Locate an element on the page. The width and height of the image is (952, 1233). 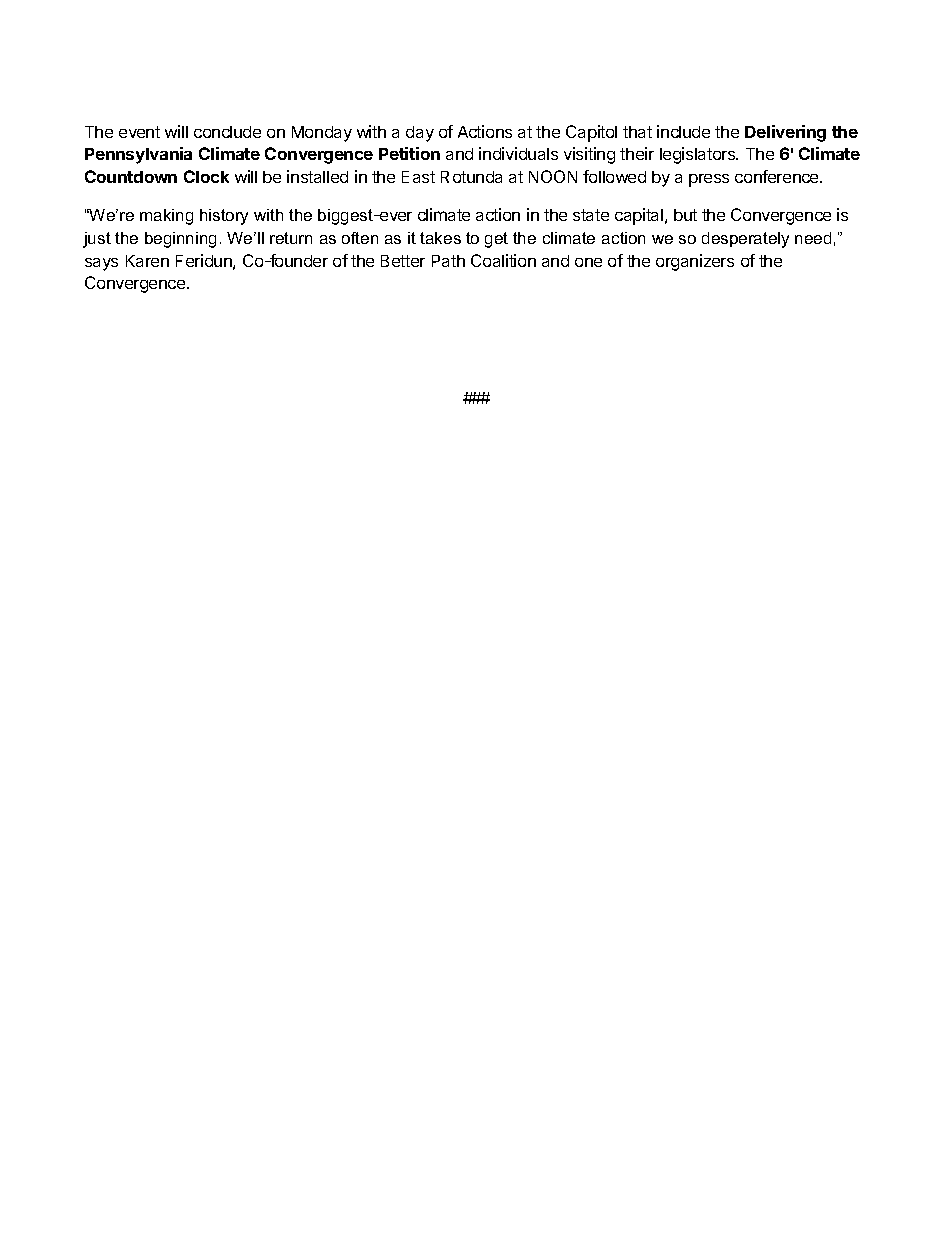
desperately is located at coordinates (745, 240).
